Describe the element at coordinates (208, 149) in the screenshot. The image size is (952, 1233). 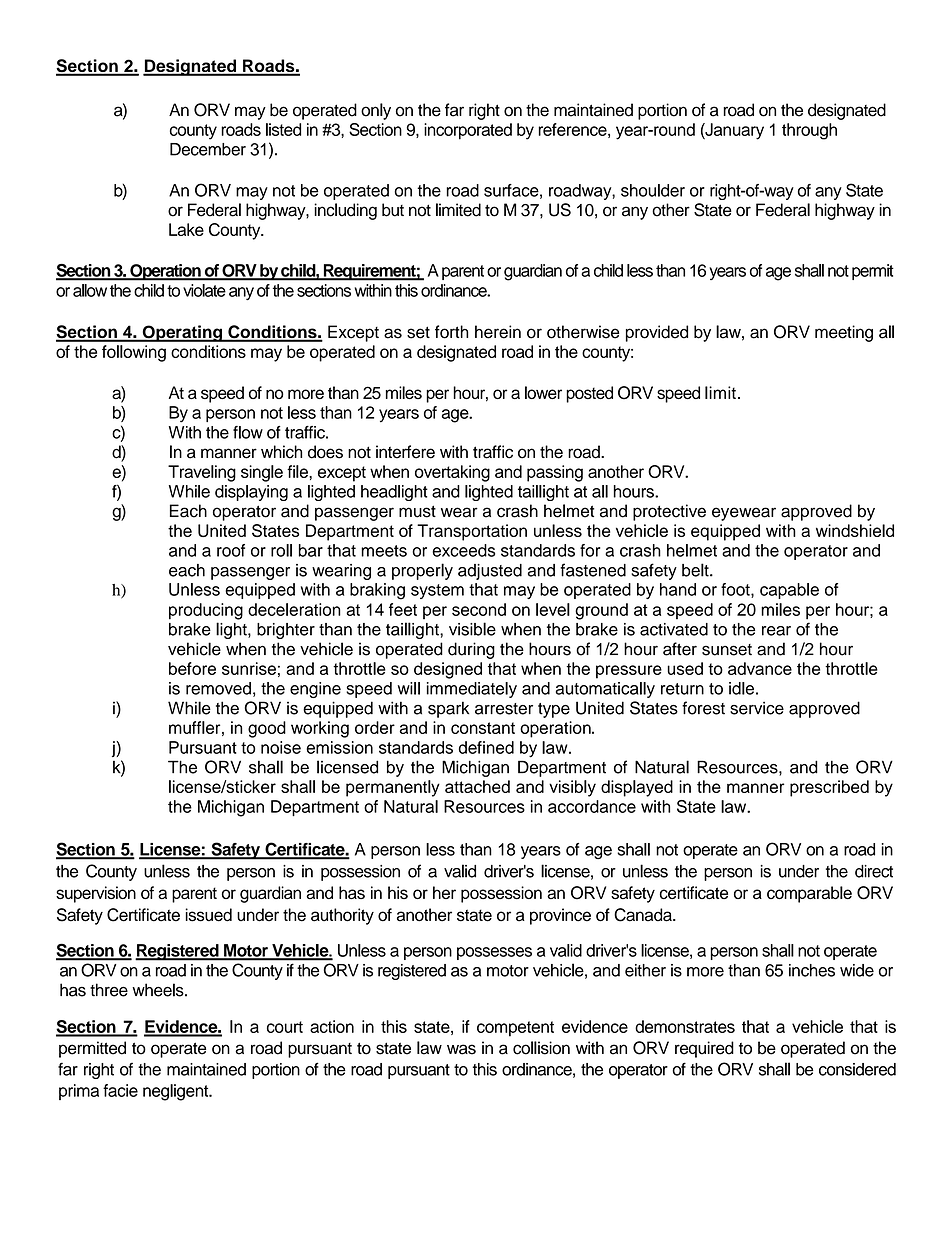
I see `December` at that location.
